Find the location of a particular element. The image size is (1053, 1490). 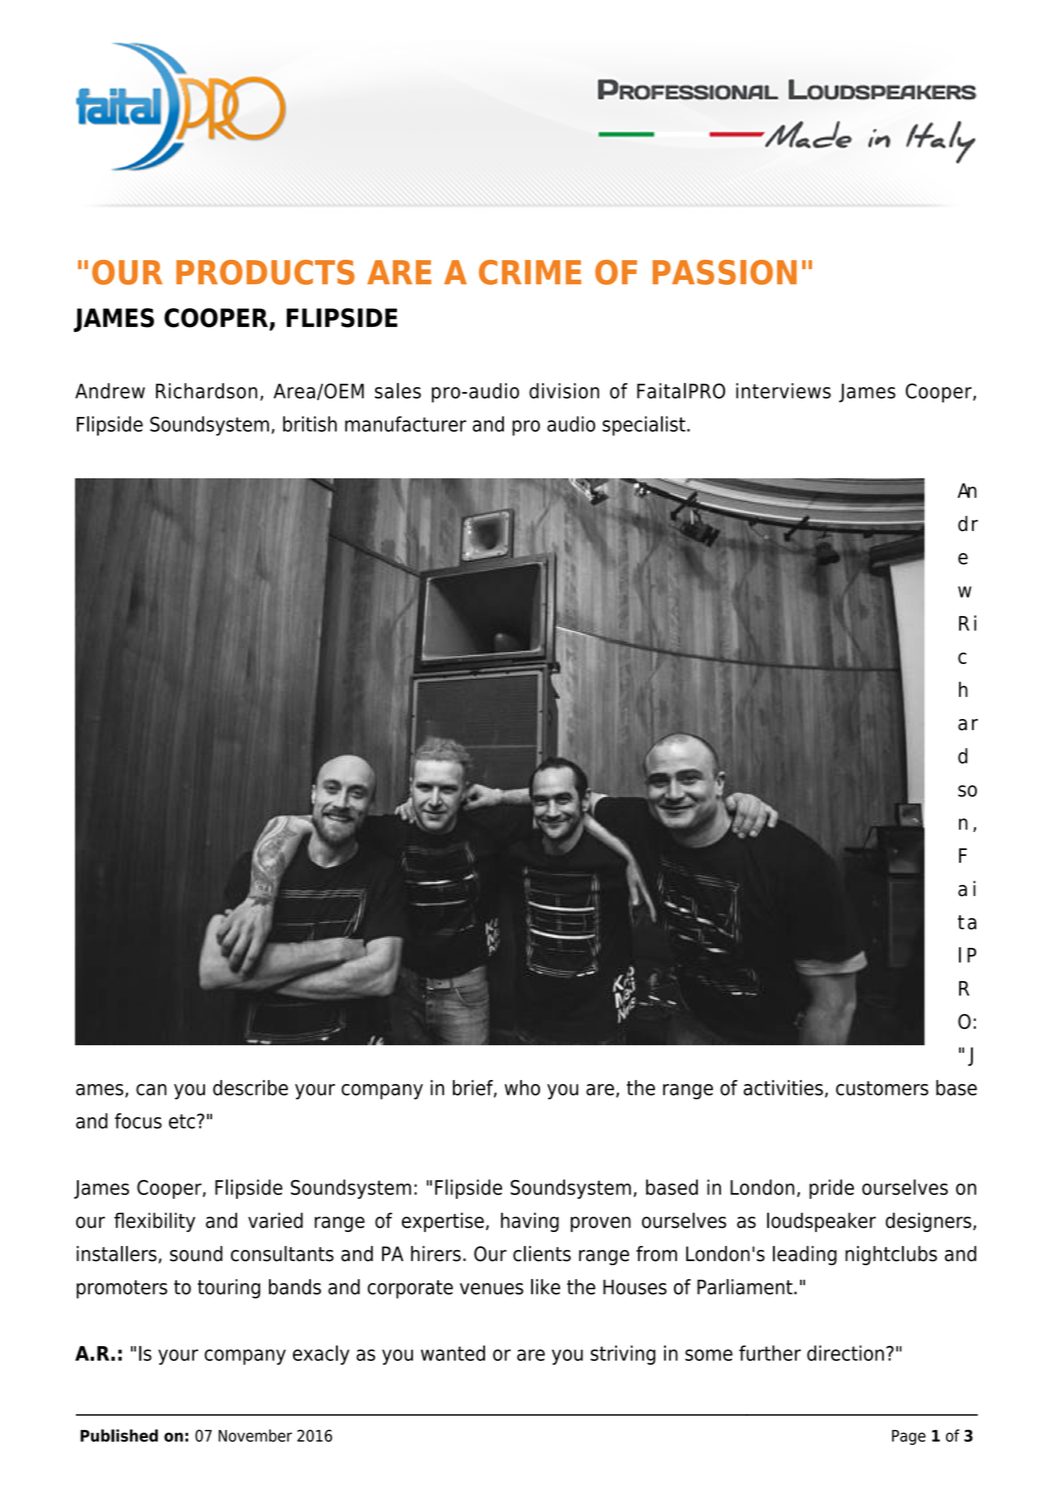

describe is located at coordinates (250, 1088).
